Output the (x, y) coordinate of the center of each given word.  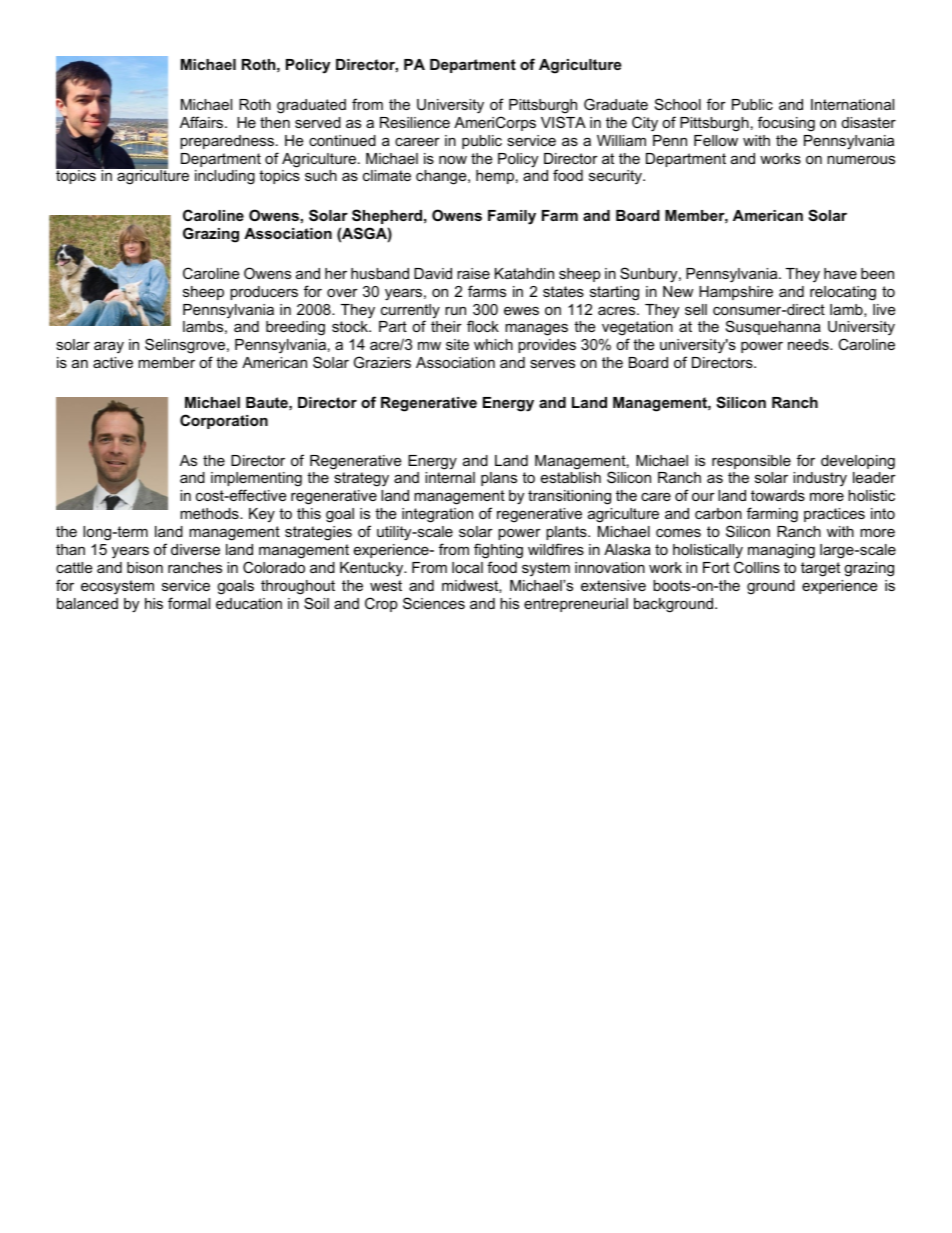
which (493, 344)
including (225, 177)
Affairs (203, 122)
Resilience (415, 122)
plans (499, 479)
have (840, 273)
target (820, 569)
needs (809, 344)
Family (512, 217)
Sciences (434, 603)
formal (189, 603)
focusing (786, 124)
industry (820, 479)
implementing (256, 481)
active (113, 362)
